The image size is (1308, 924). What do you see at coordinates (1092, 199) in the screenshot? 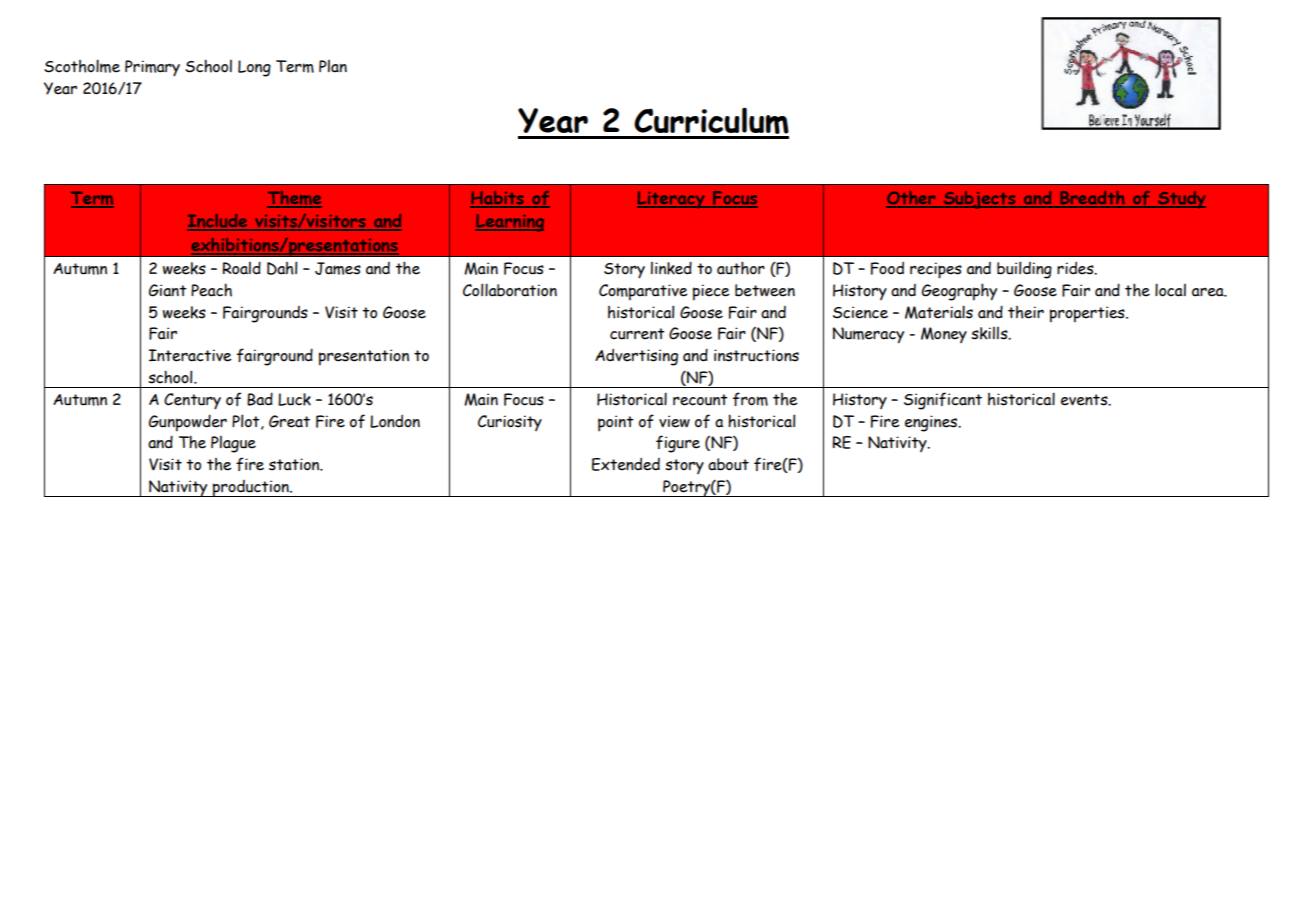
I see `Breadth` at bounding box center [1092, 199].
